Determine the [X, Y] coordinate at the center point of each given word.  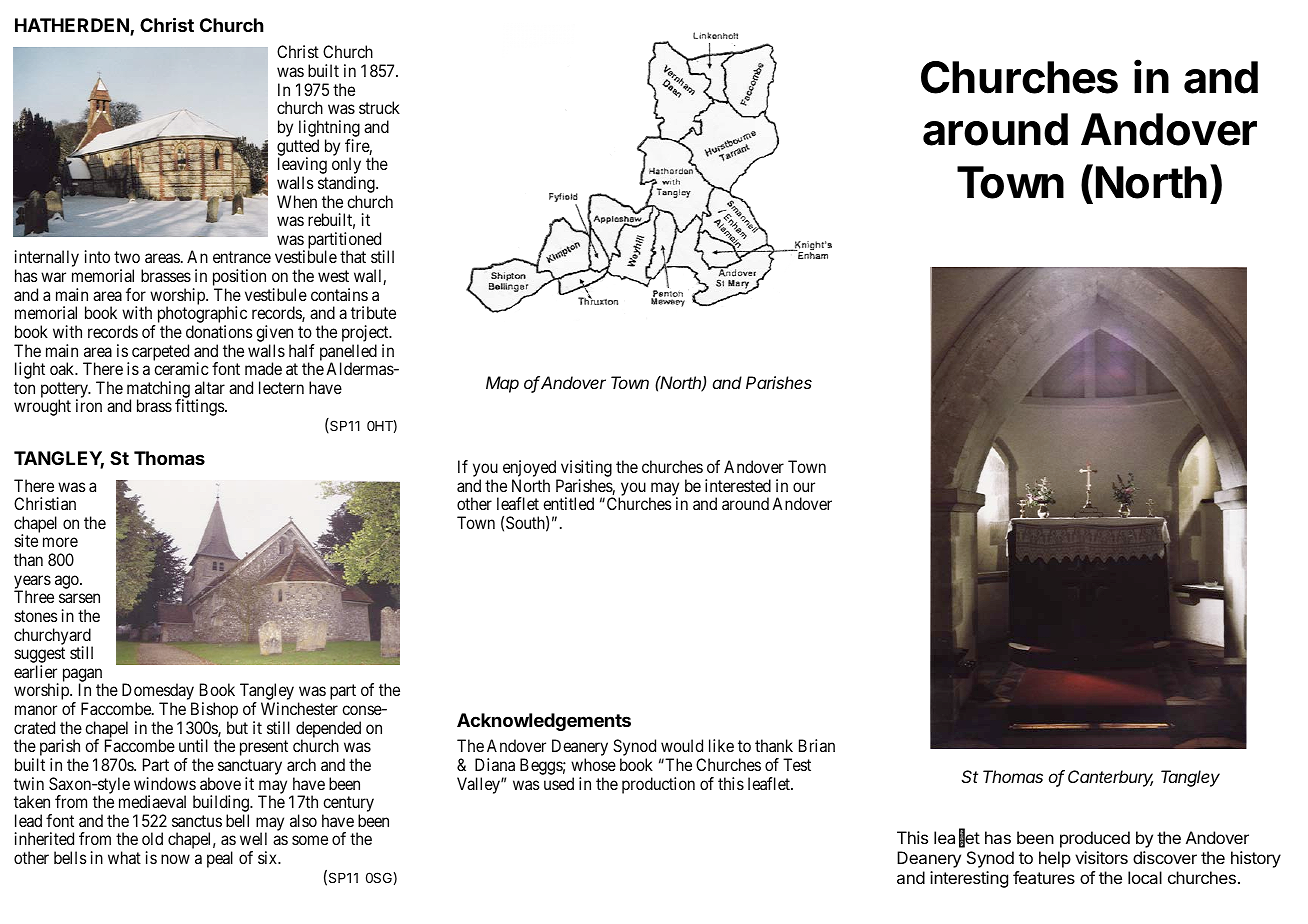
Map [502, 384]
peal [220, 859]
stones [36, 616]
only [346, 167]
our [804, 487]
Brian [817, 745]
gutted [298, 148]
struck [379, 107]
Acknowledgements [544, 722]
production [658, 785]
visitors [1101, 857]
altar [210, 387]
